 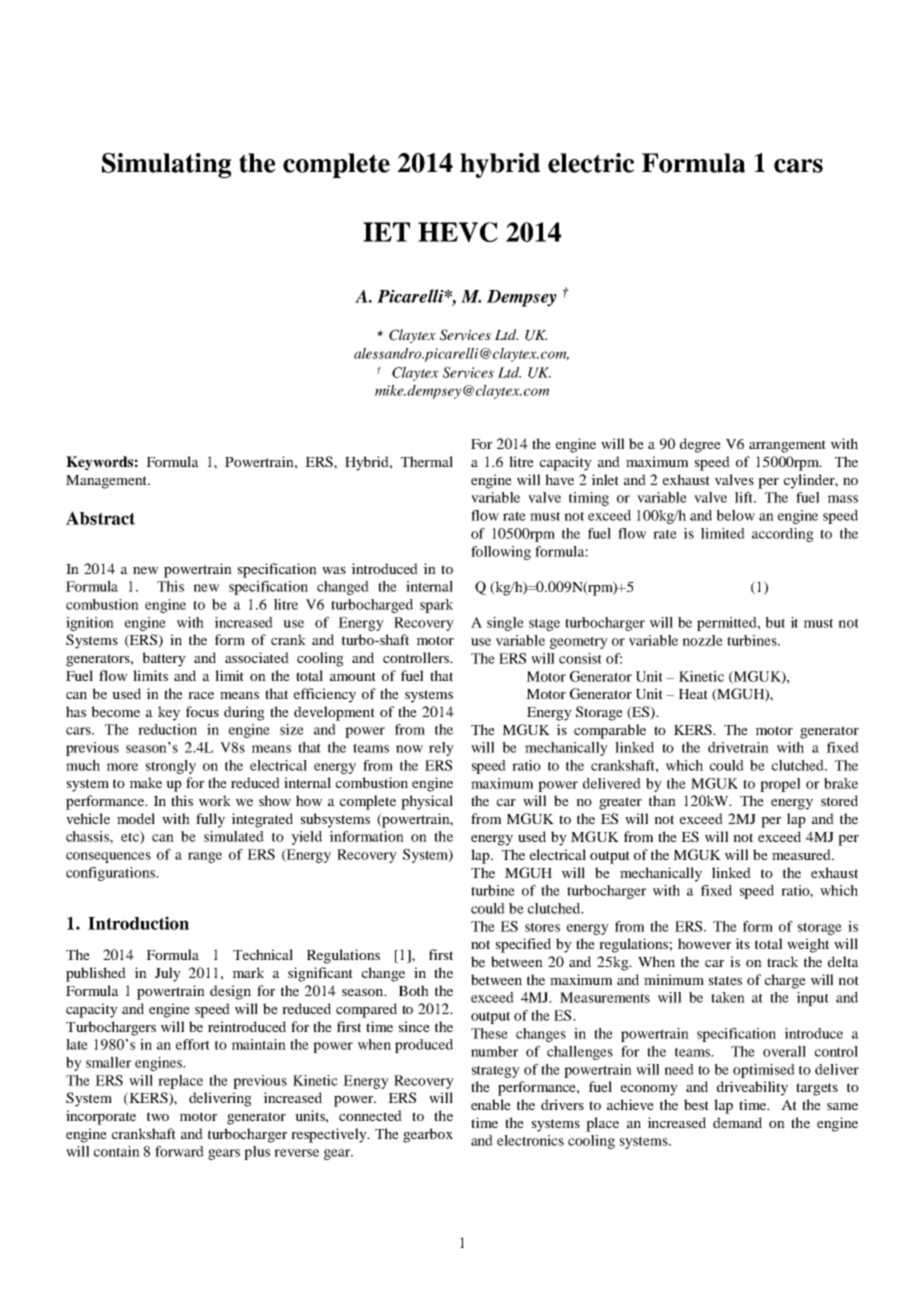 What do you see at coordinates (458, 232) in the screenshot?
I see `HEVC` at bounding box center [458, 232].
